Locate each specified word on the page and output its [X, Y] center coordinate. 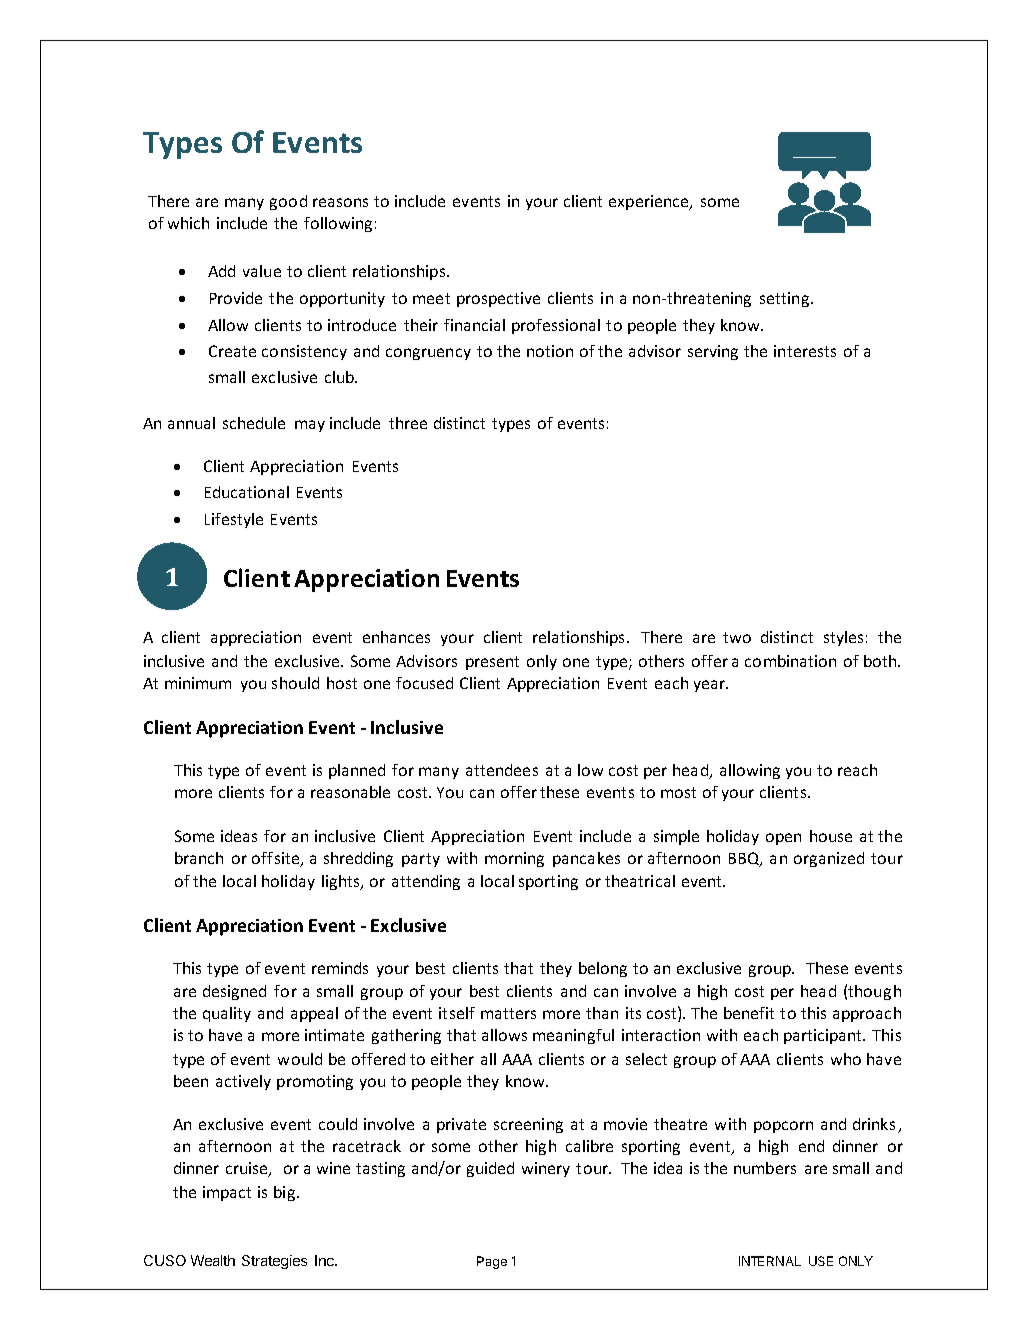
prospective [498, 299]
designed [234, 992]
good [288, 202]
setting [786, 299]
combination [790, 661]
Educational [247, 492]
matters [508, 1013]
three [408, 423]
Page [492, 1262]
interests [805, 351]
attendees [502, 770]
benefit [749, 1013]
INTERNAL [770, 1261]
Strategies [274, 1262]
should [295, 683]
